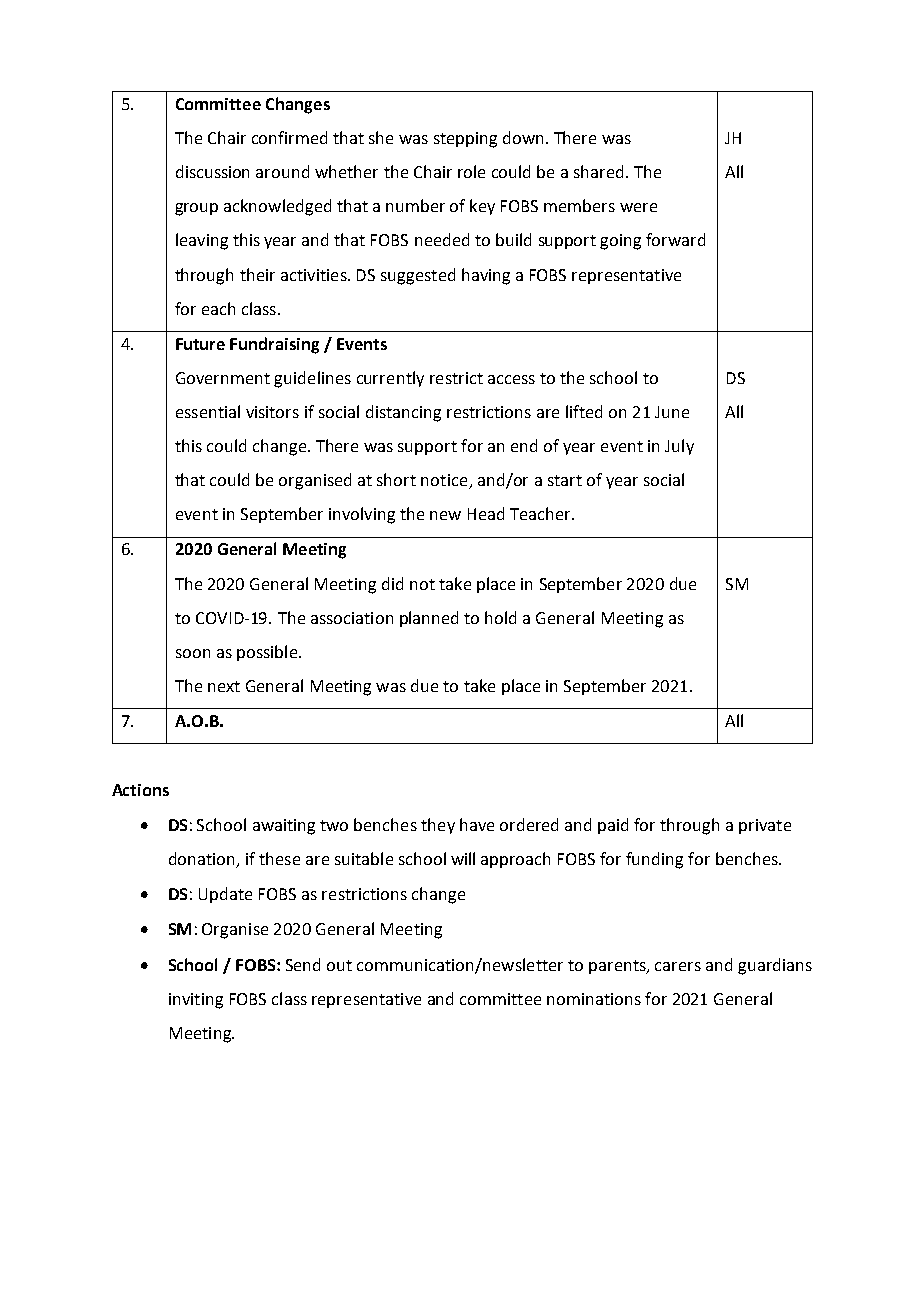 The height and width of the screenshot is (1308, 924). What do you see at coordinates (392, 583) in the screenshot?
I see `did` at bounding box center [392, 583].
